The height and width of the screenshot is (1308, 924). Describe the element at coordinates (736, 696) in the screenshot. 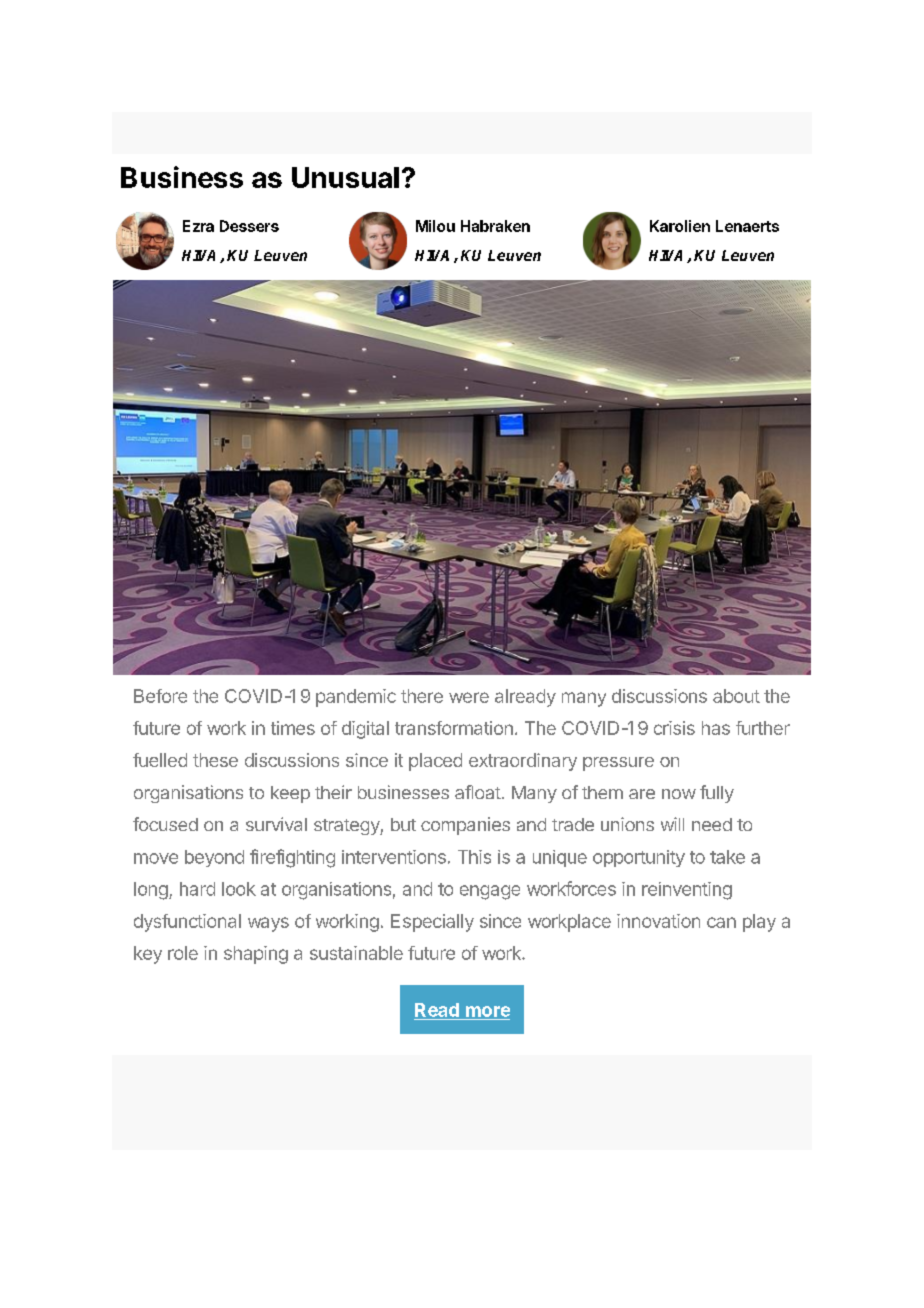

I see `about` at that location.
